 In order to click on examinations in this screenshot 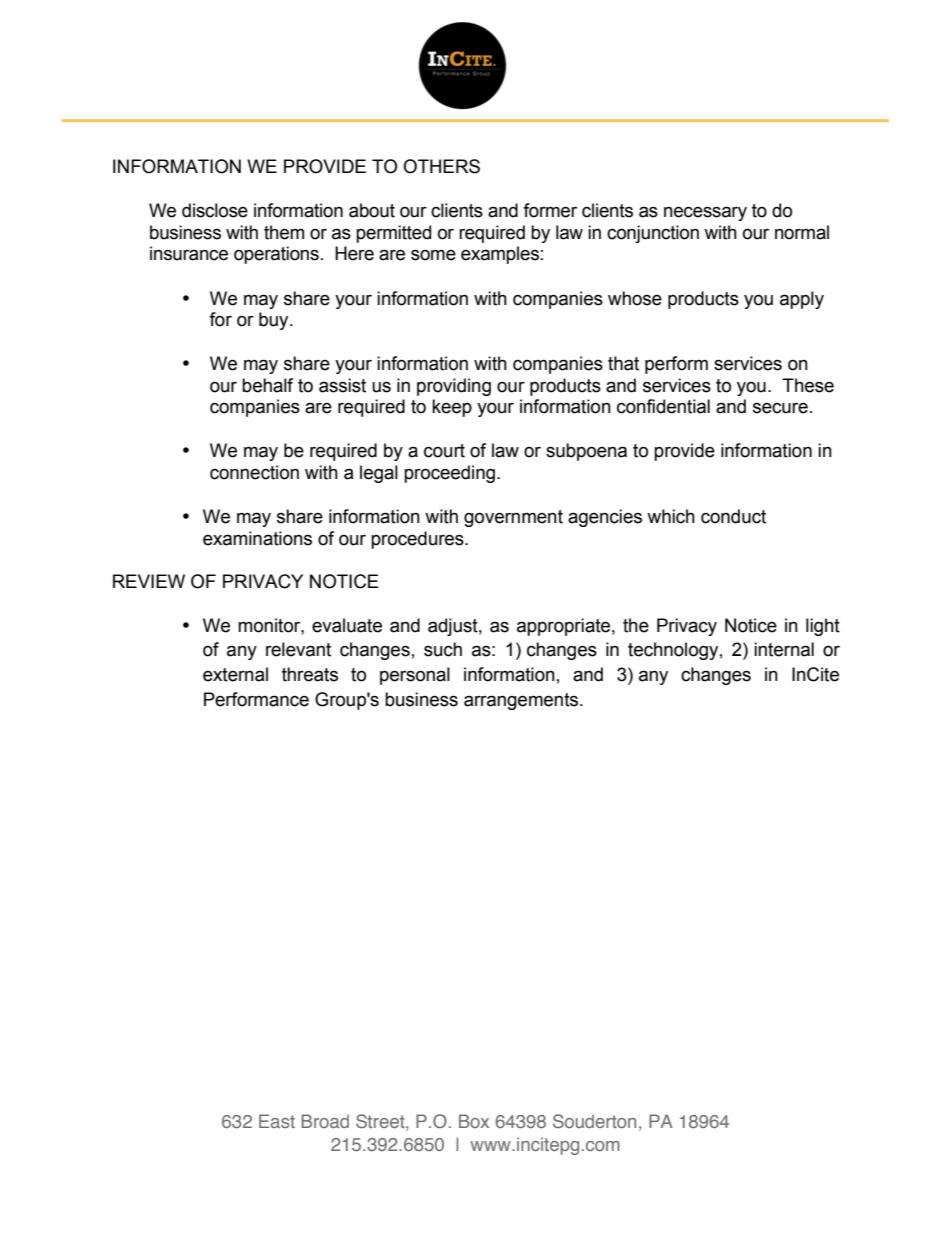, I will do `click(257, 538)`.
